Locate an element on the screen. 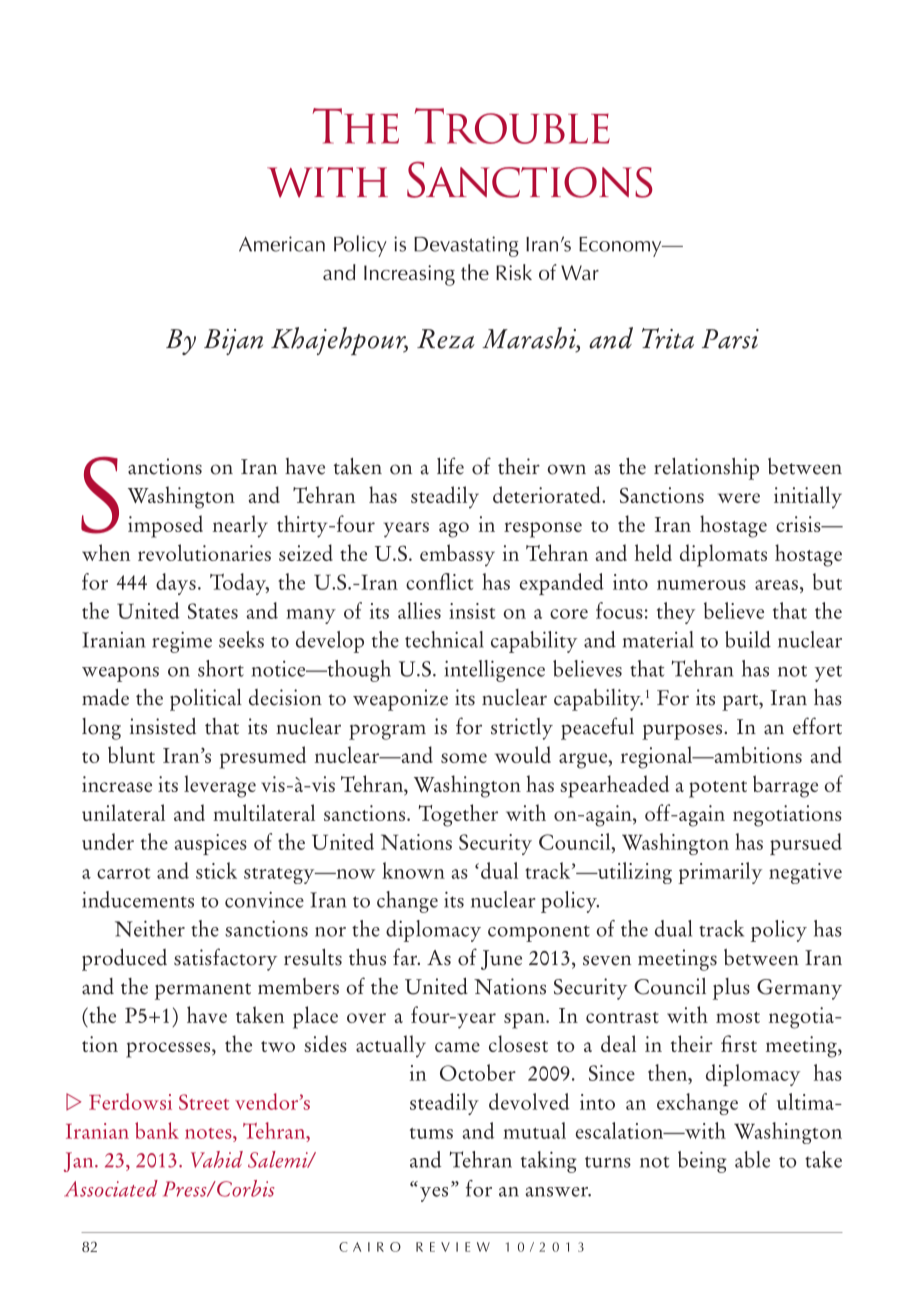  Trouble is located at coordinates (512, 126).
